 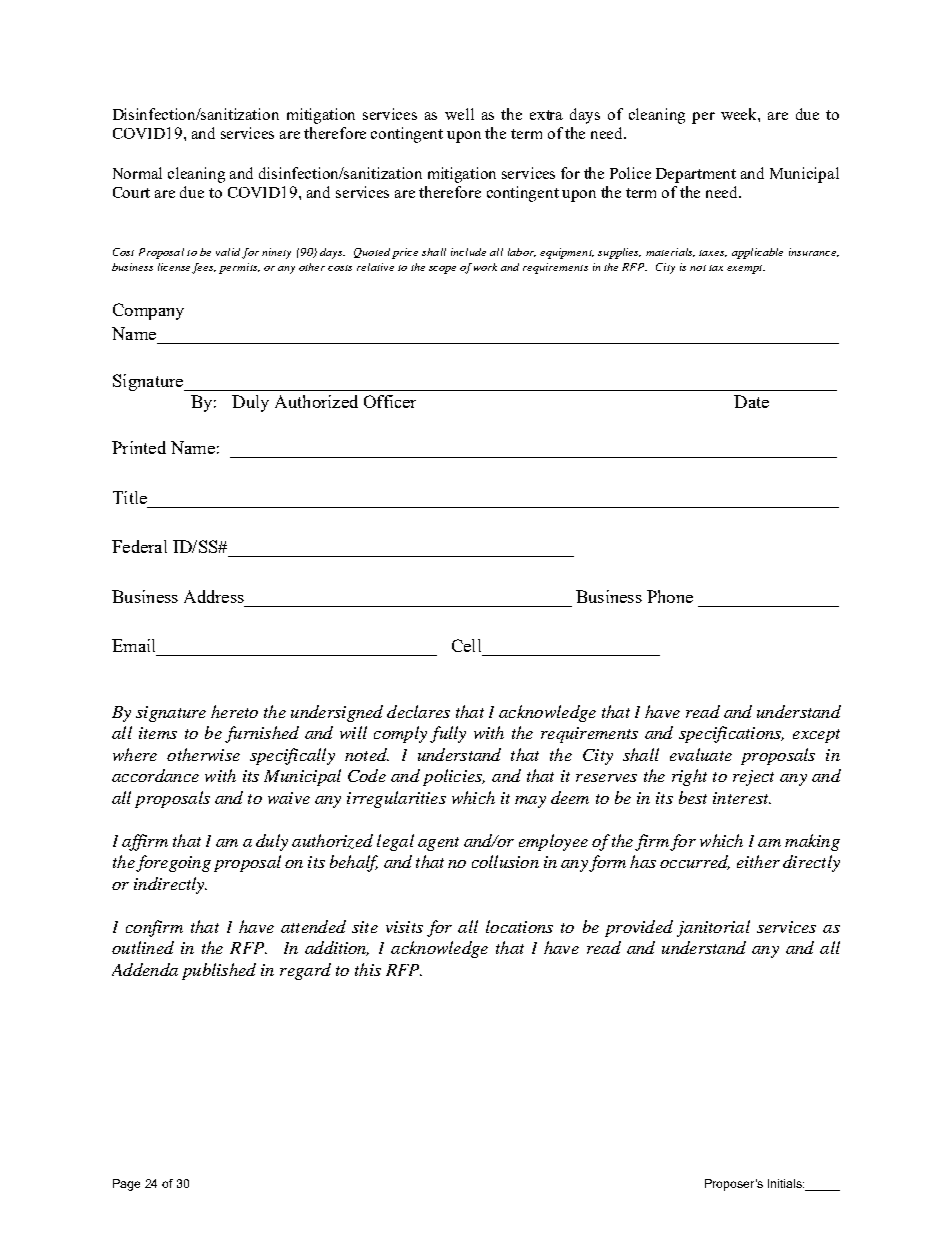 What do you see at coordinates (459, 114) in the document?
I see `well` at bounding box center [459, 114].
